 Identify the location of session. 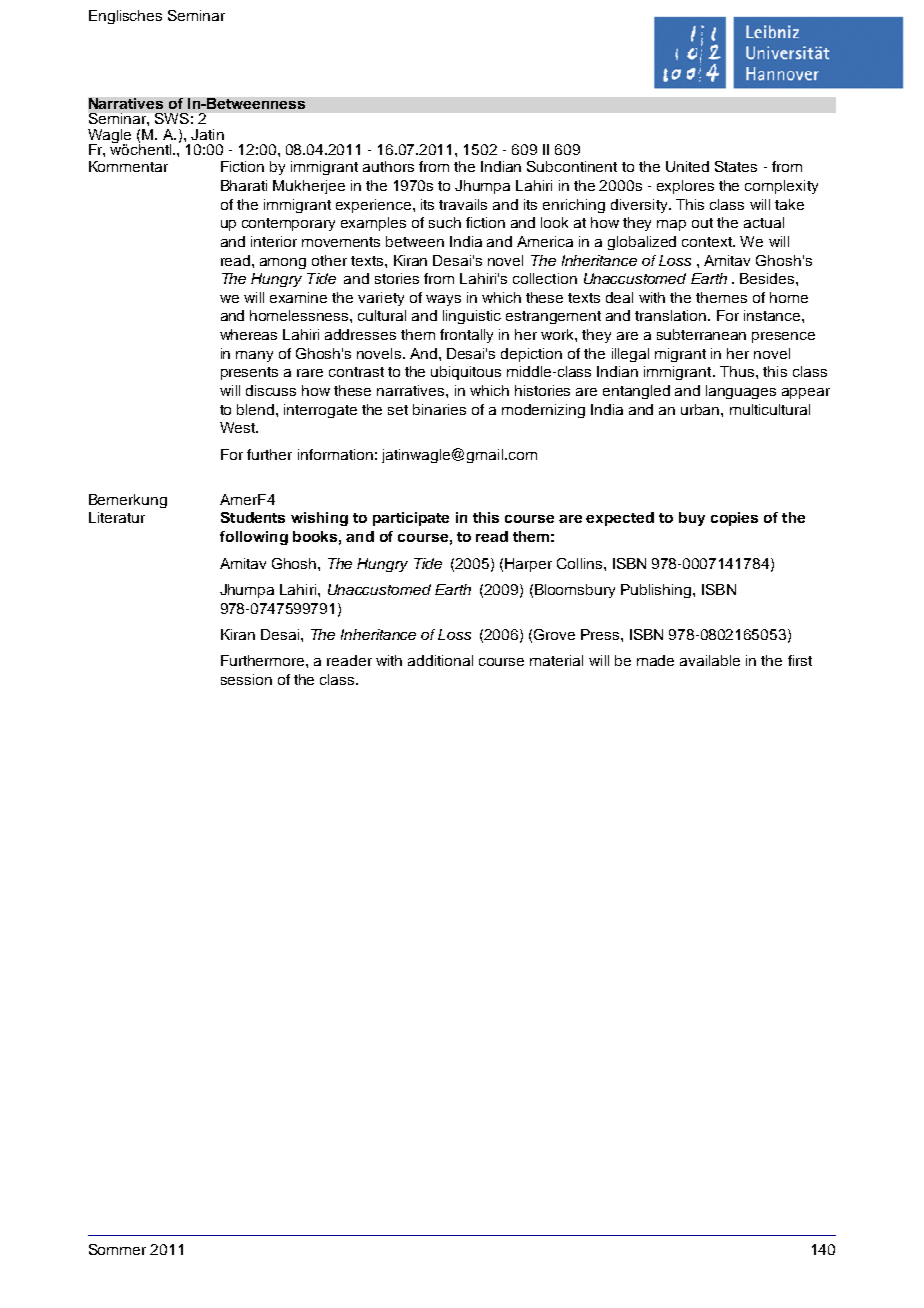
(246, 679).
